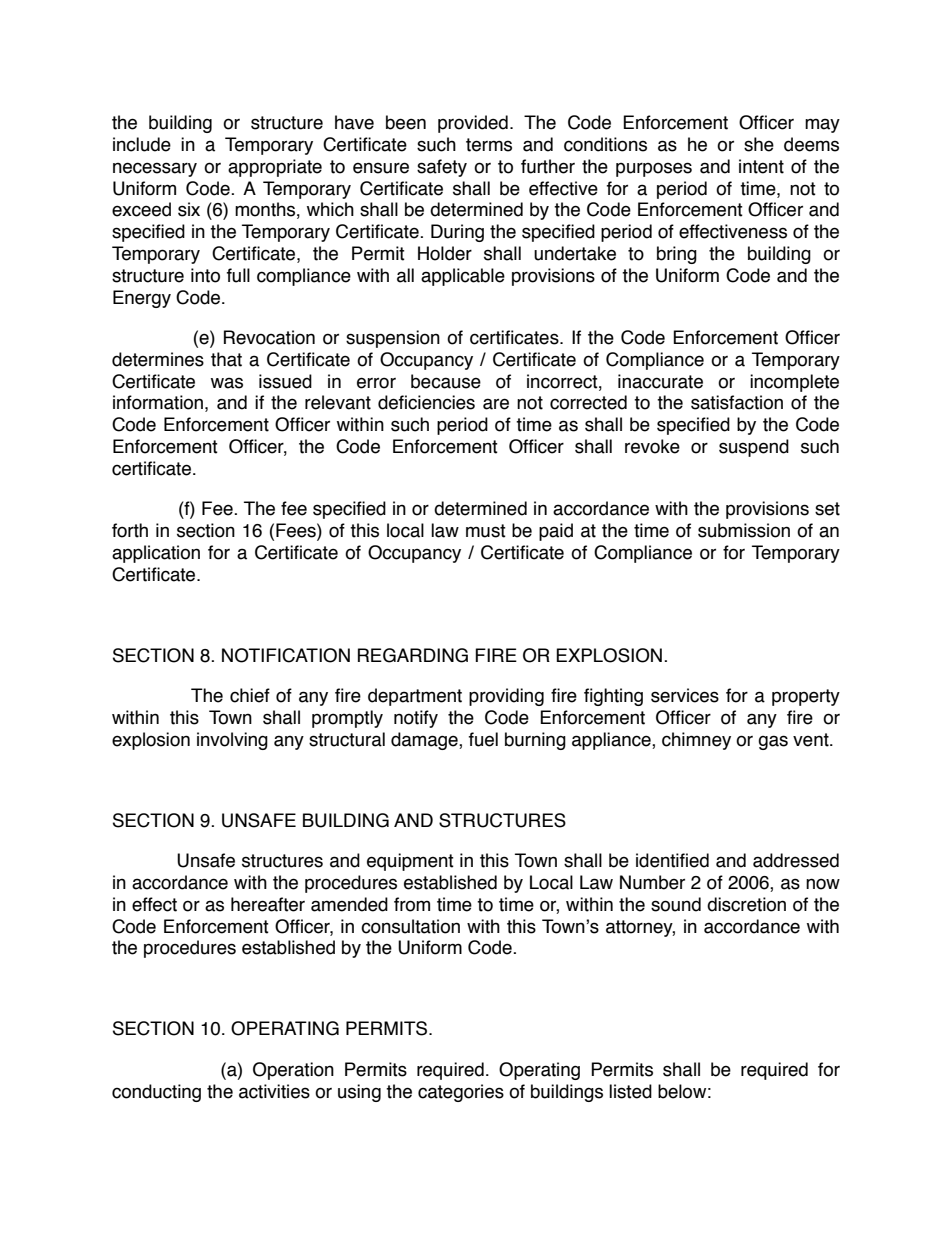 Image resolution: width=952 pixels, height=1233 pixels. What do you see at coordinates (744, 530) in the image?
I see `submission` at bounding box center [744, 530].
